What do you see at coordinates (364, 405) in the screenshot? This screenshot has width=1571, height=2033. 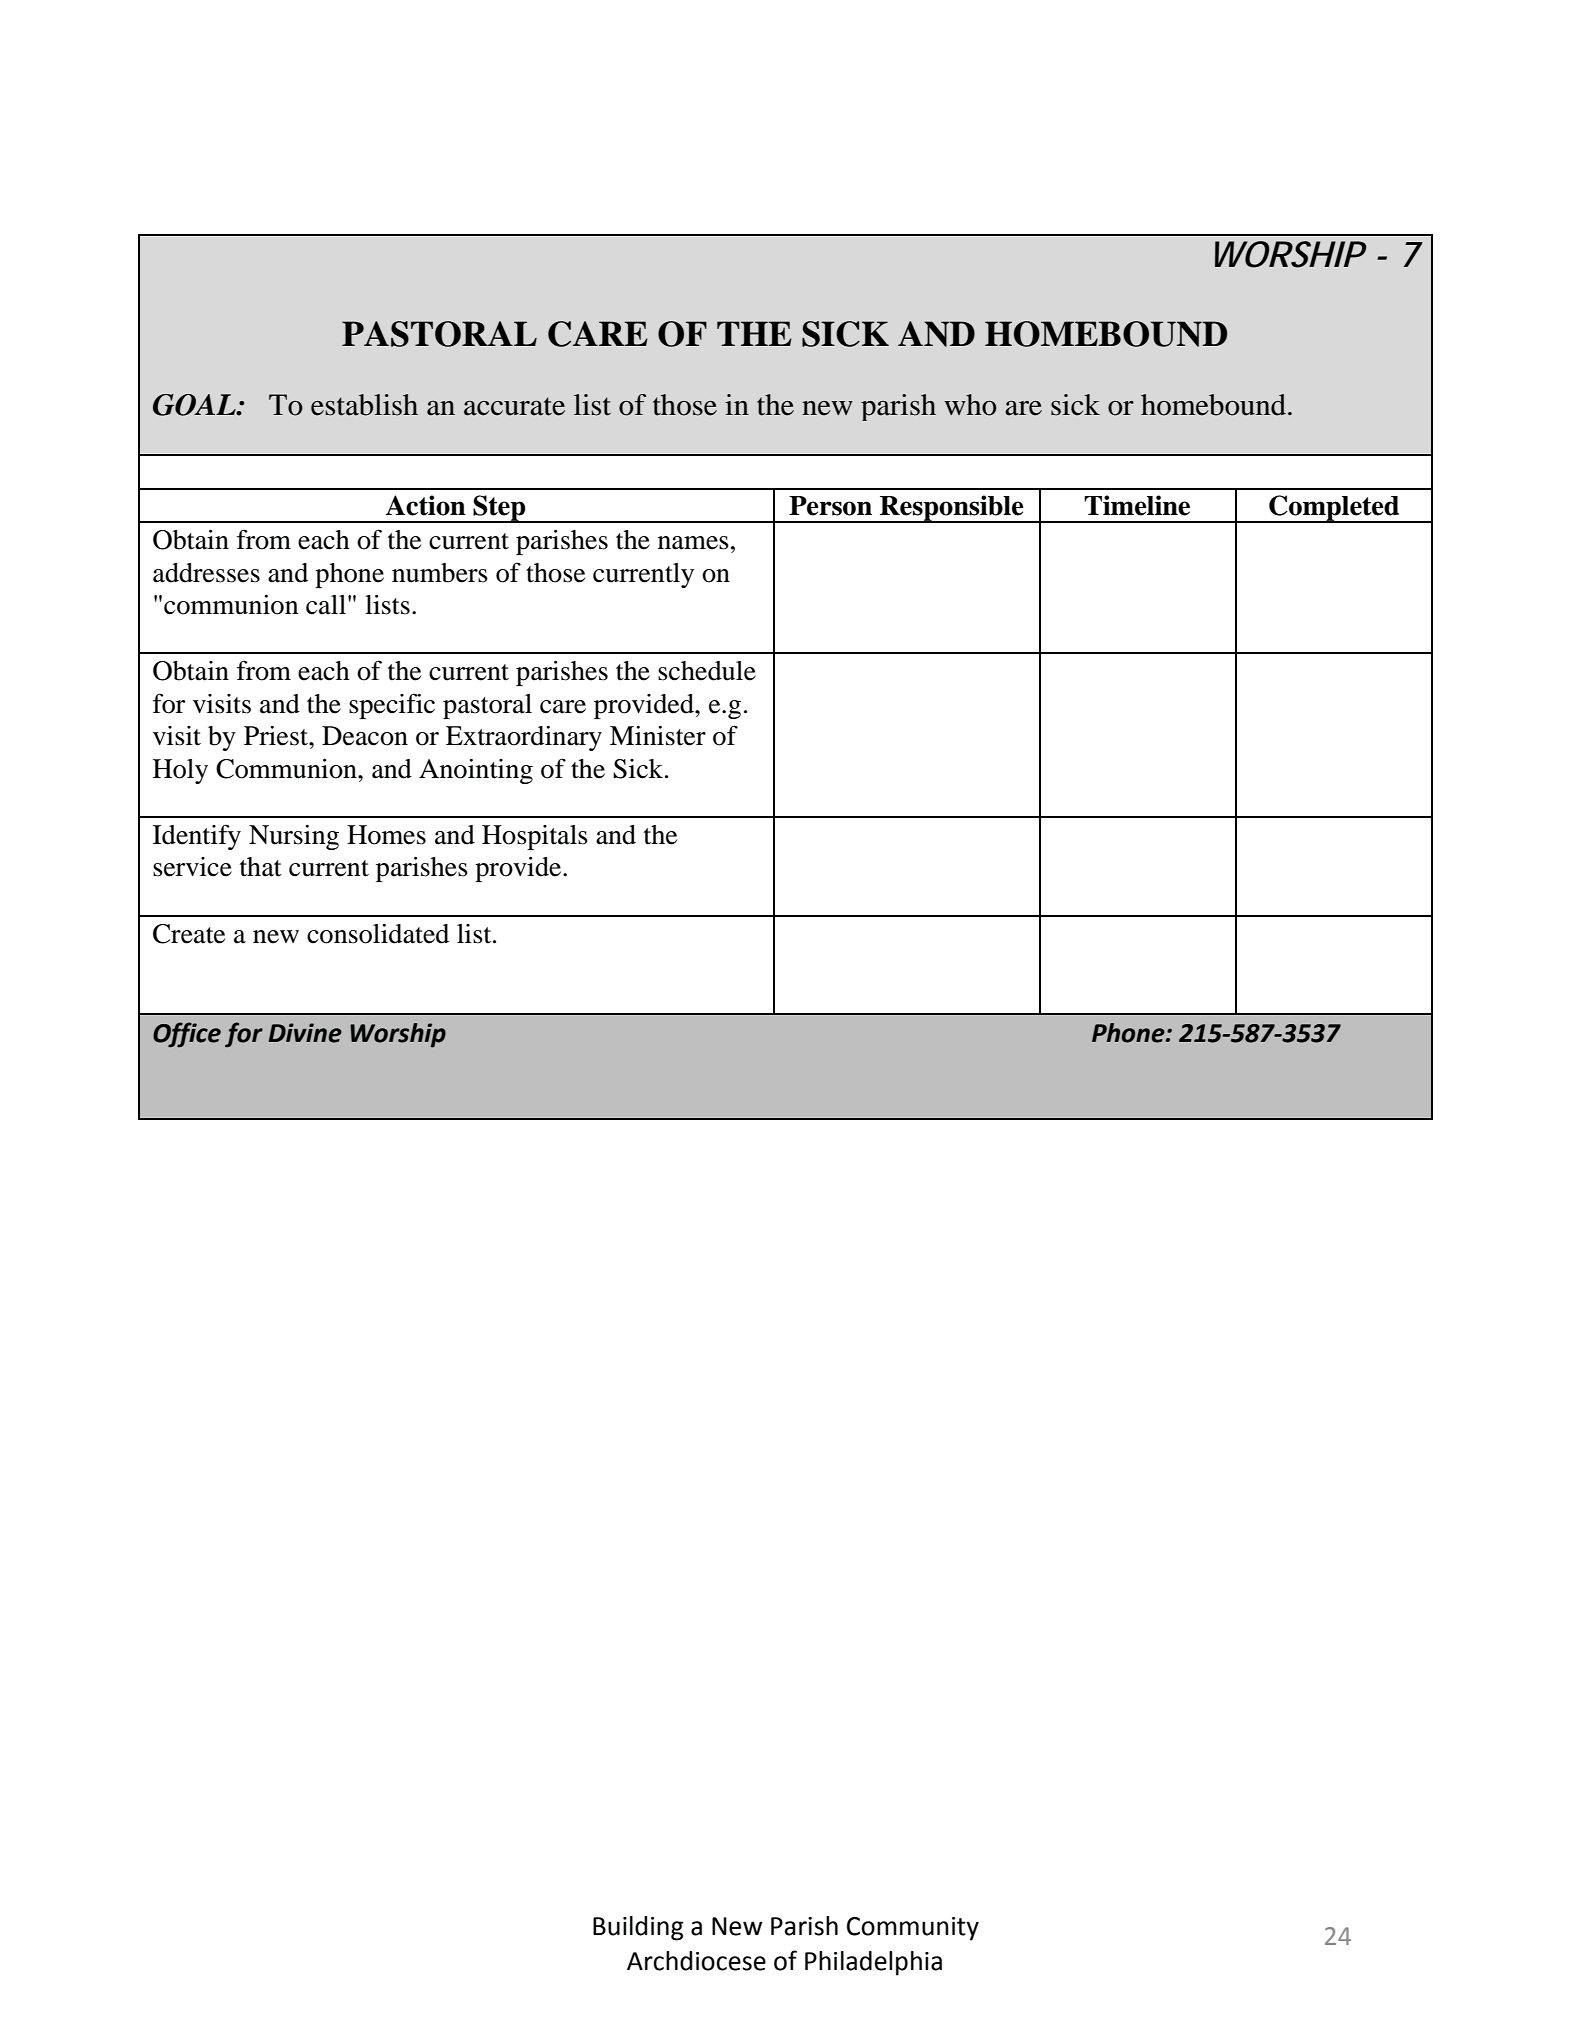 I see `establish` at bounding box center [364, 405].
